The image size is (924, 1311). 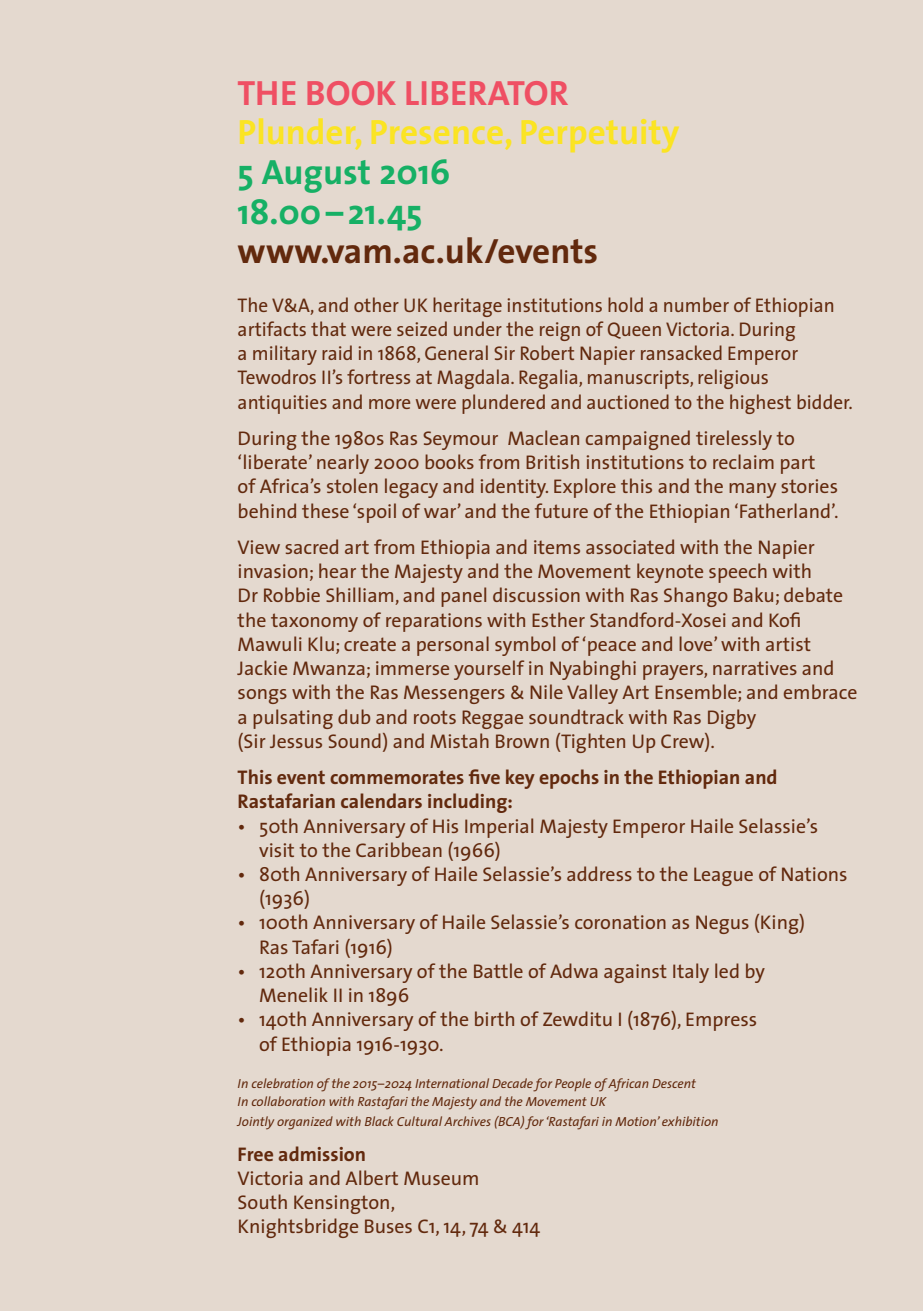 What do you see at coordinates (343, 1204) in the document?
I see `Kensington` at bounding box center [343, 1204].
